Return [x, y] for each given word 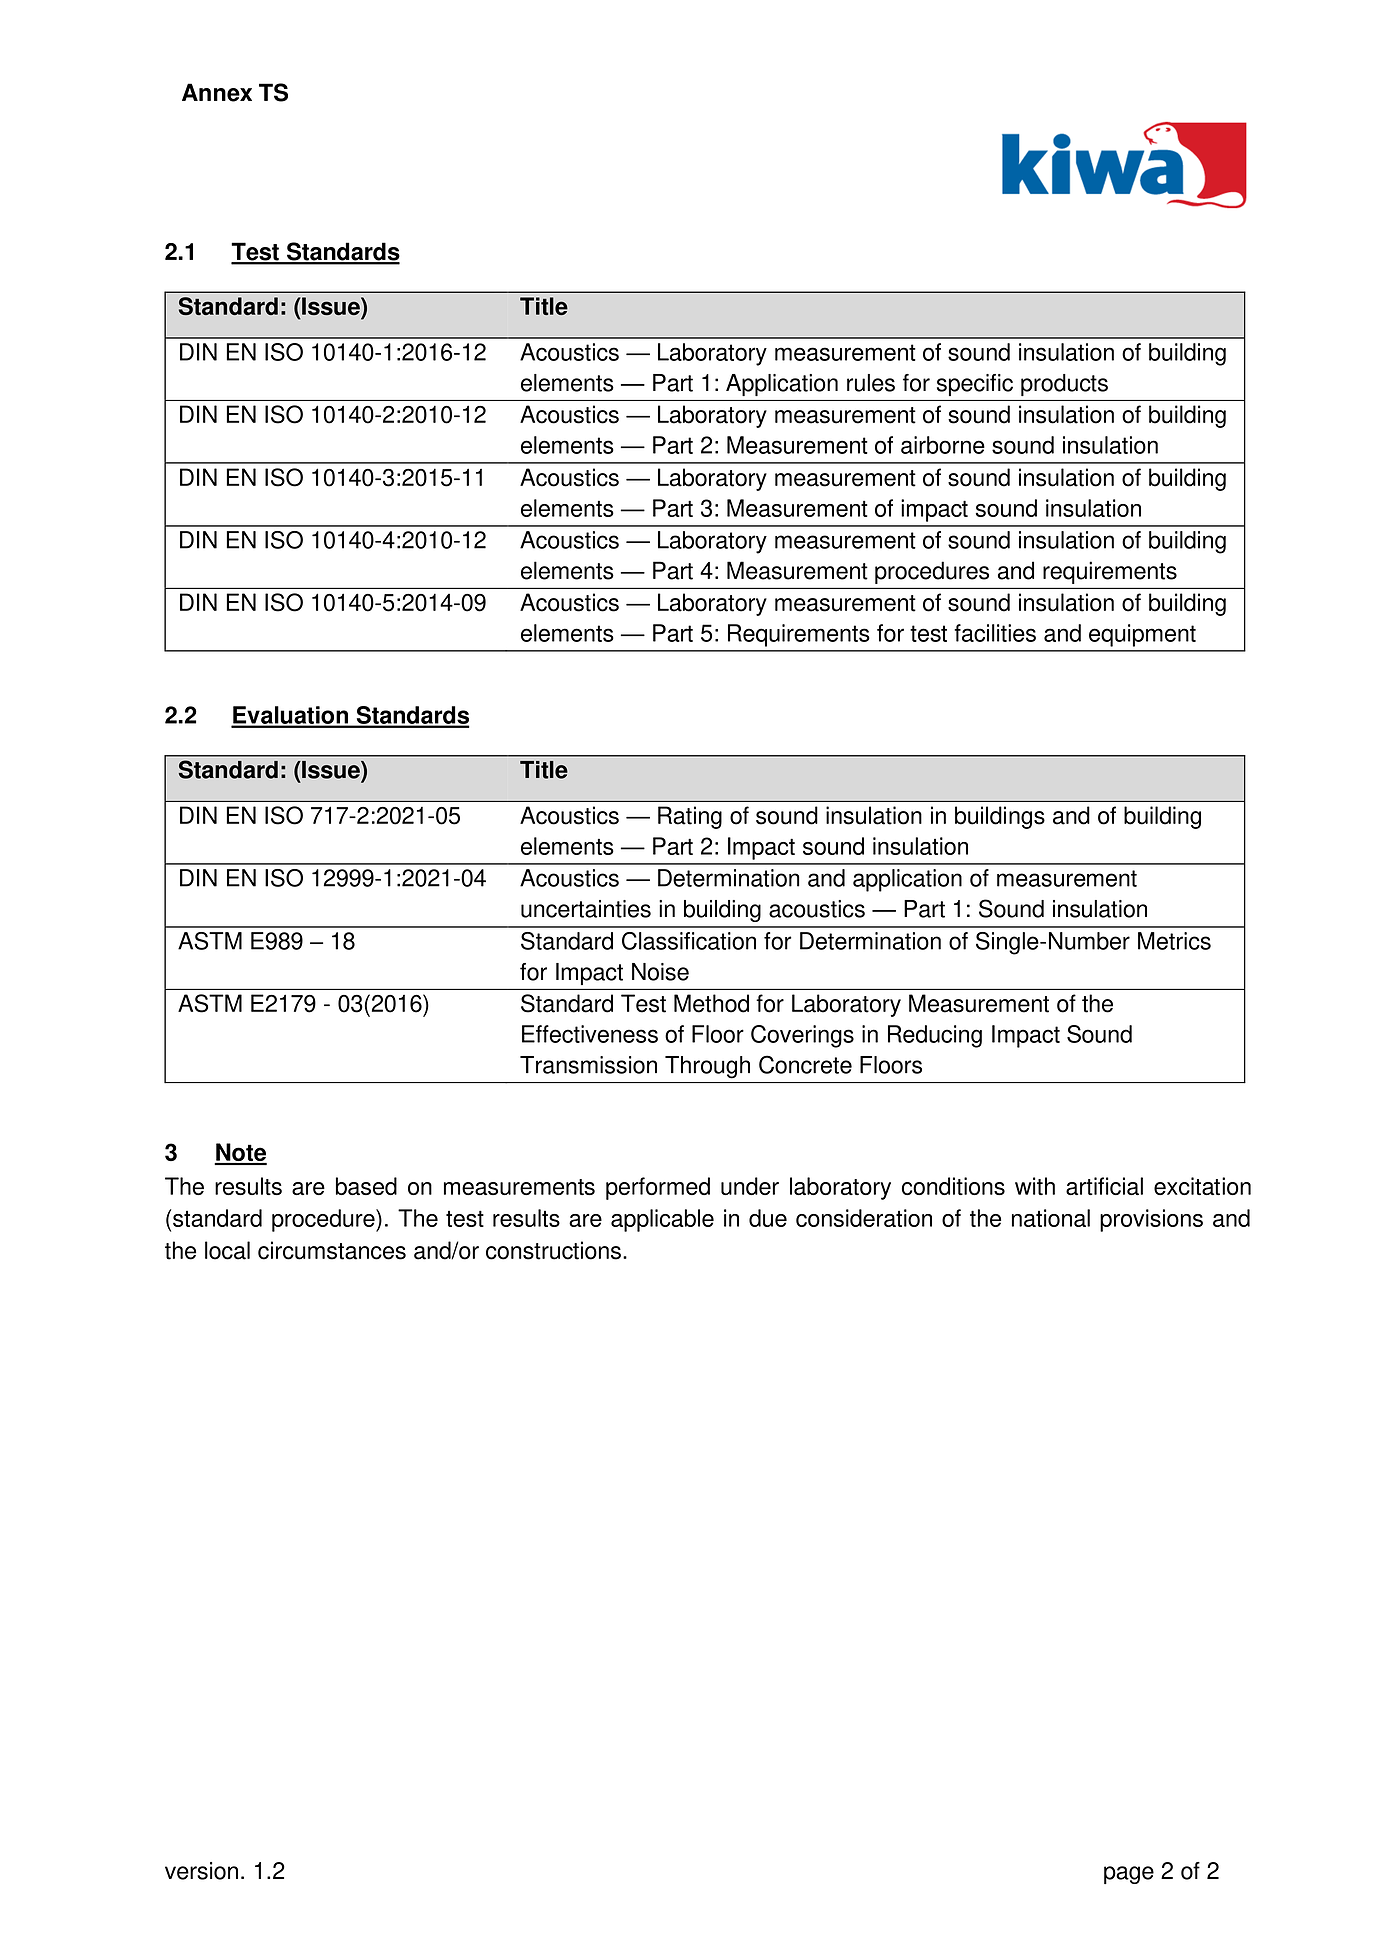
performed [658, 1188]
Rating [690, 817]
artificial [1104, 1186]
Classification [689, 941]
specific [975, 385]
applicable [662, 1220]
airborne [943, 445]
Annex [217, 92]
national [1051, 1218]
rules [871, 383]
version [201, 1871]
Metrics [1174, 941]
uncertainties [586, 909]
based [366, 1186]
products [1064, 385]
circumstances [332, 1250]
